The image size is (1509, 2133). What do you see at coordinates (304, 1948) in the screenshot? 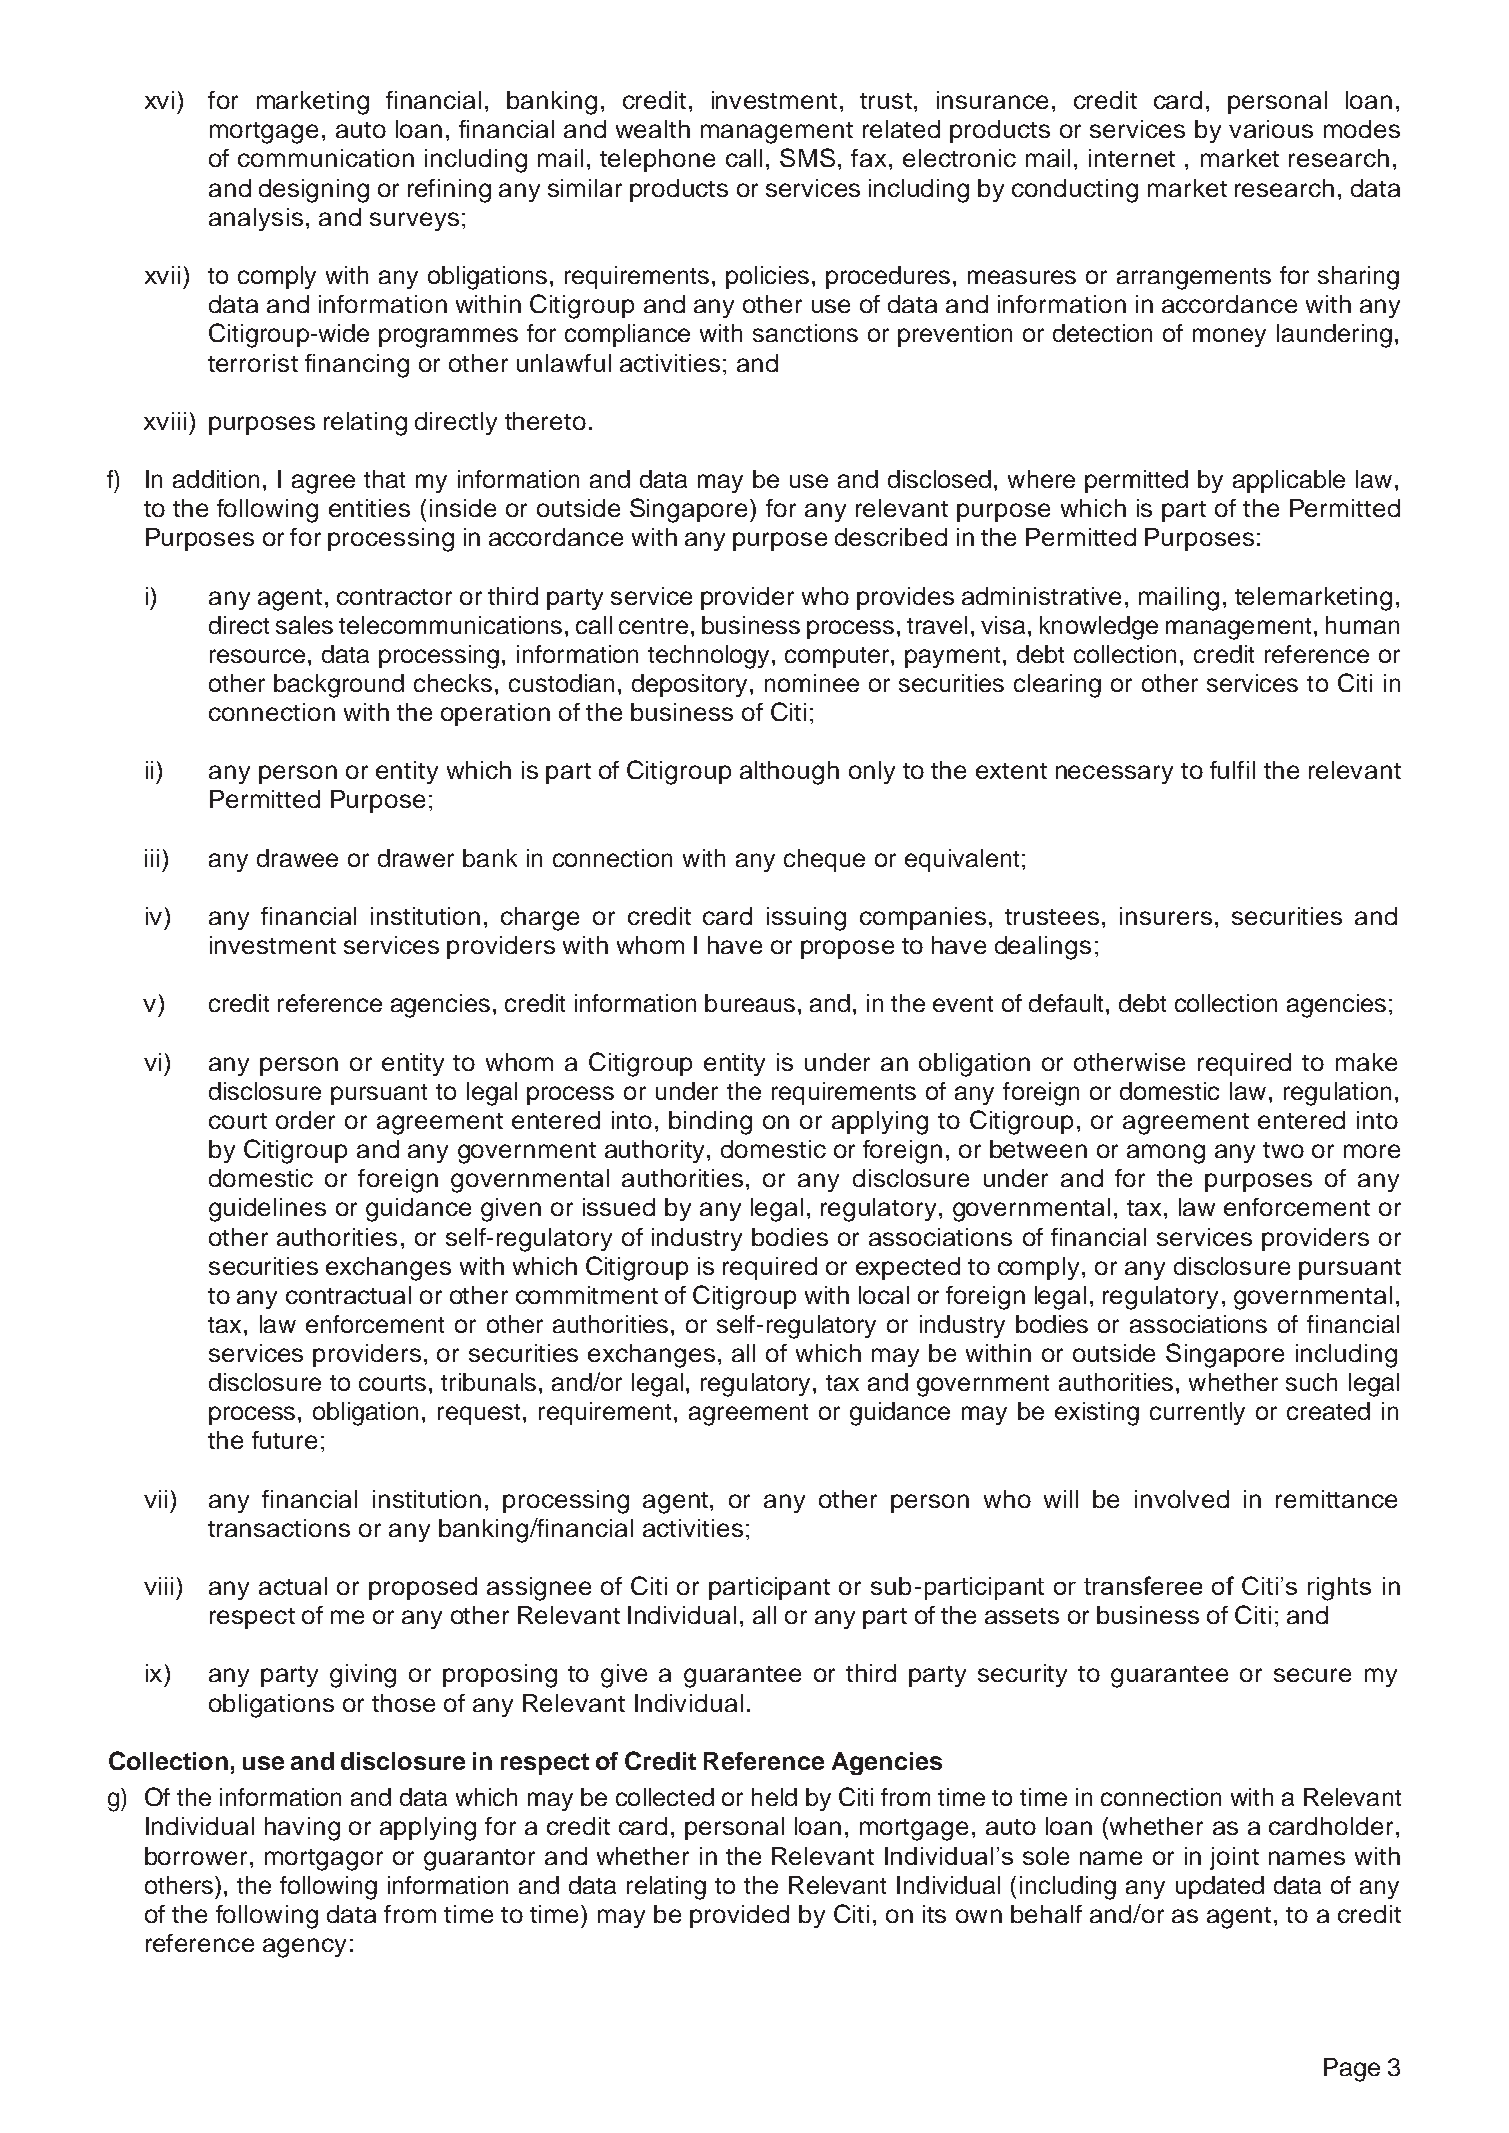
I see `agency` at bounding box center [304, 1948].
